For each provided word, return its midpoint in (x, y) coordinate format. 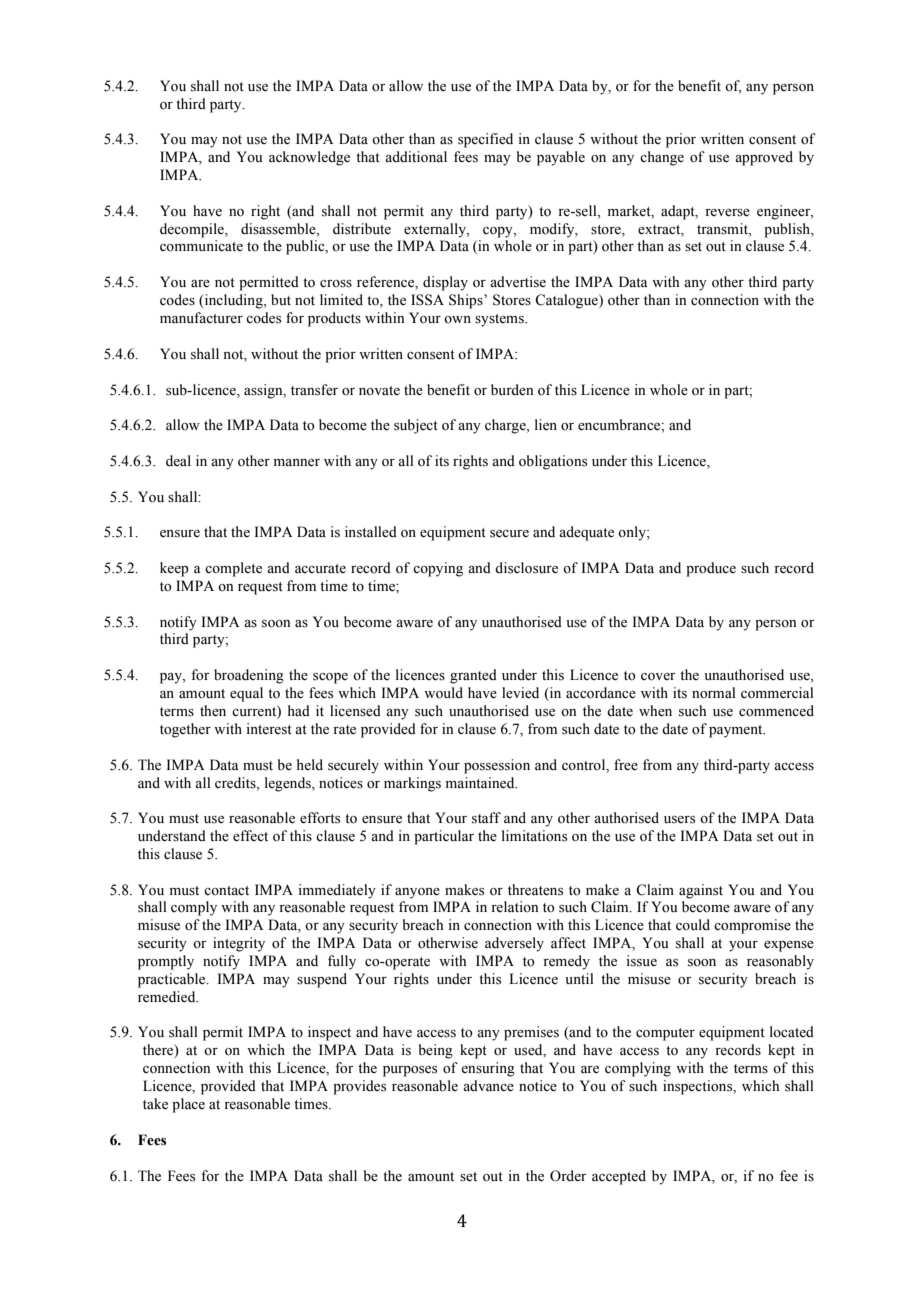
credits (236, 783)
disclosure (526, 568)
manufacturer (201, 317)
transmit (723, 229)
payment (737, 731)
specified (485, 140)
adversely (514, 944)
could (693, 924)
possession (497, 766)
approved (764, 158)
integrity (239, 944)
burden (512, 390)
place (188, 1105)
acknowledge (309, 158)
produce (711, 569)
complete (233, 569)
